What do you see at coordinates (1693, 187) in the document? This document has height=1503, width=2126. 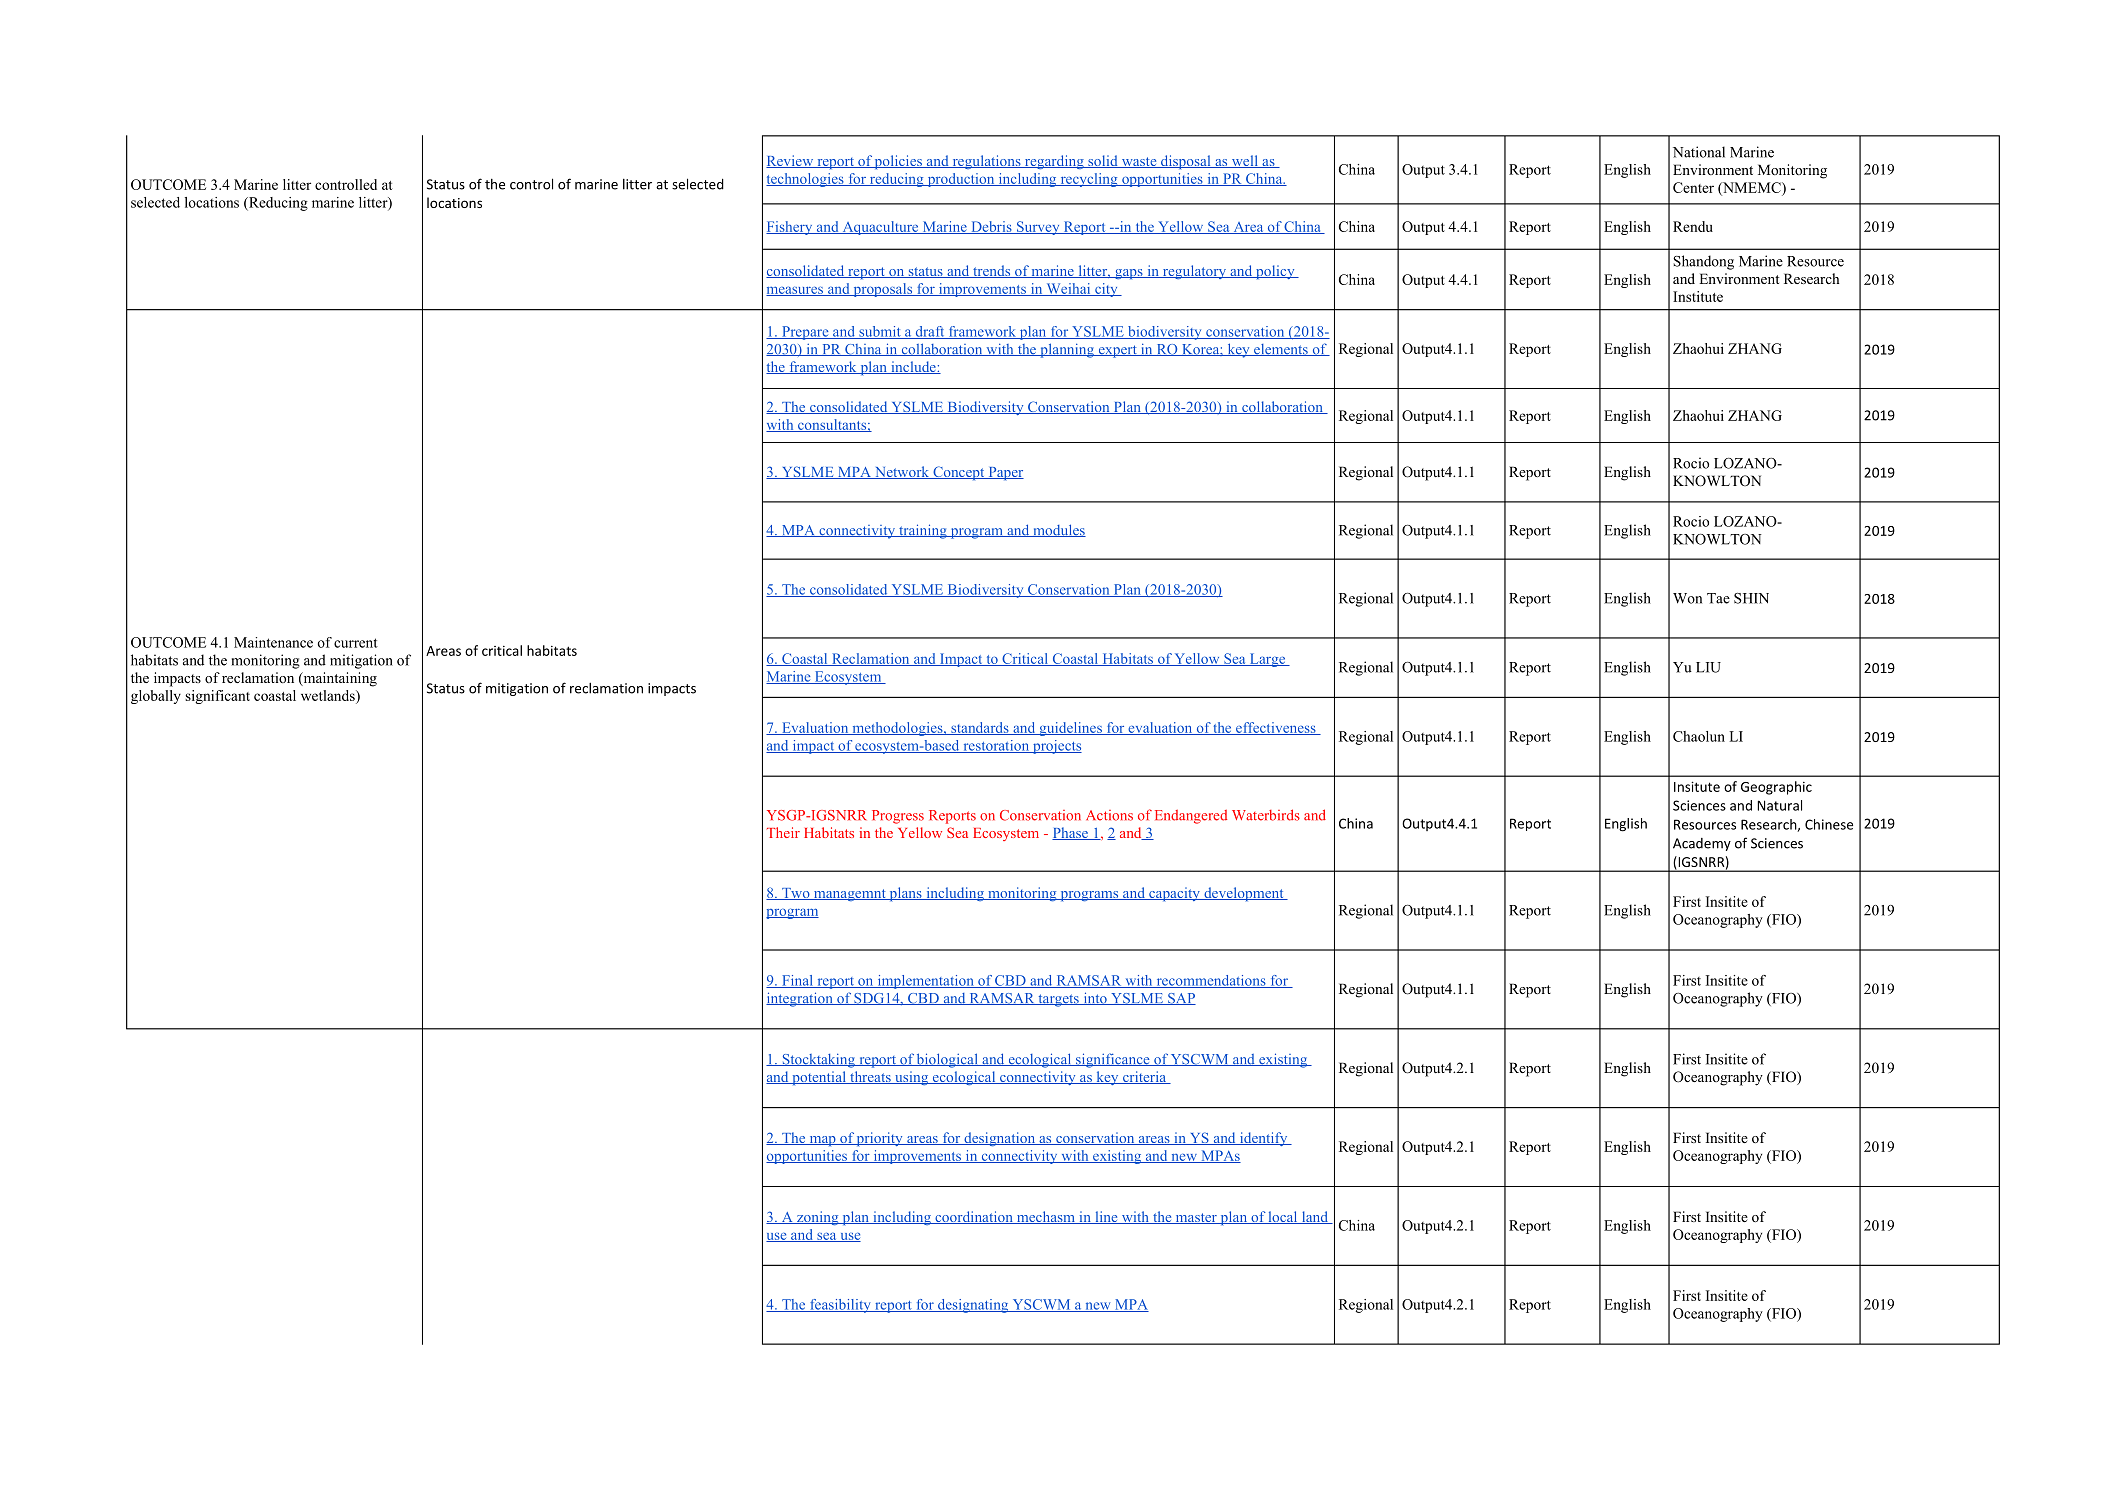 I see `Center` at bounding box center [1693, 187].
